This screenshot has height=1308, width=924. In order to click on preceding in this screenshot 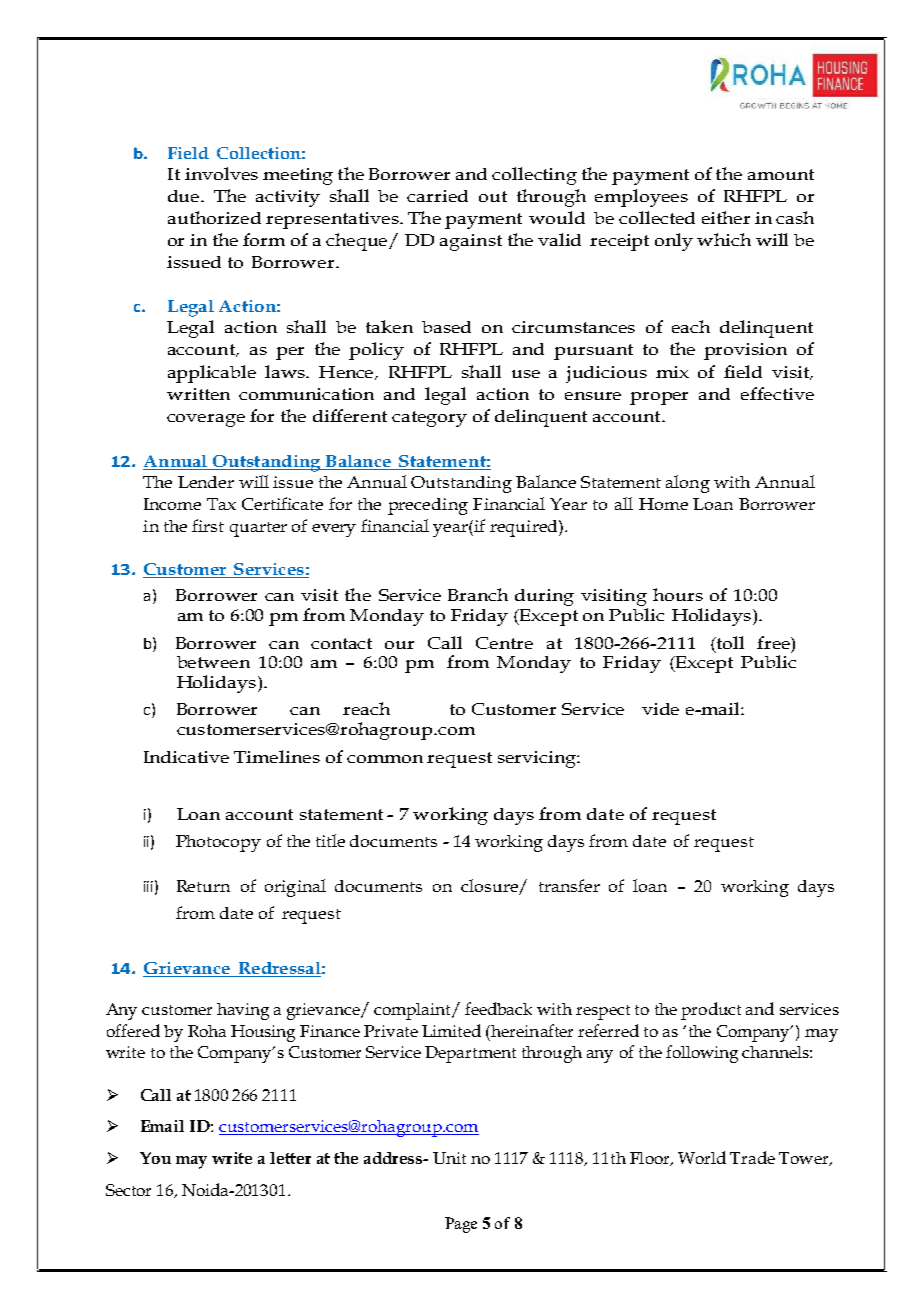, I will do `click(428, 506)`.
